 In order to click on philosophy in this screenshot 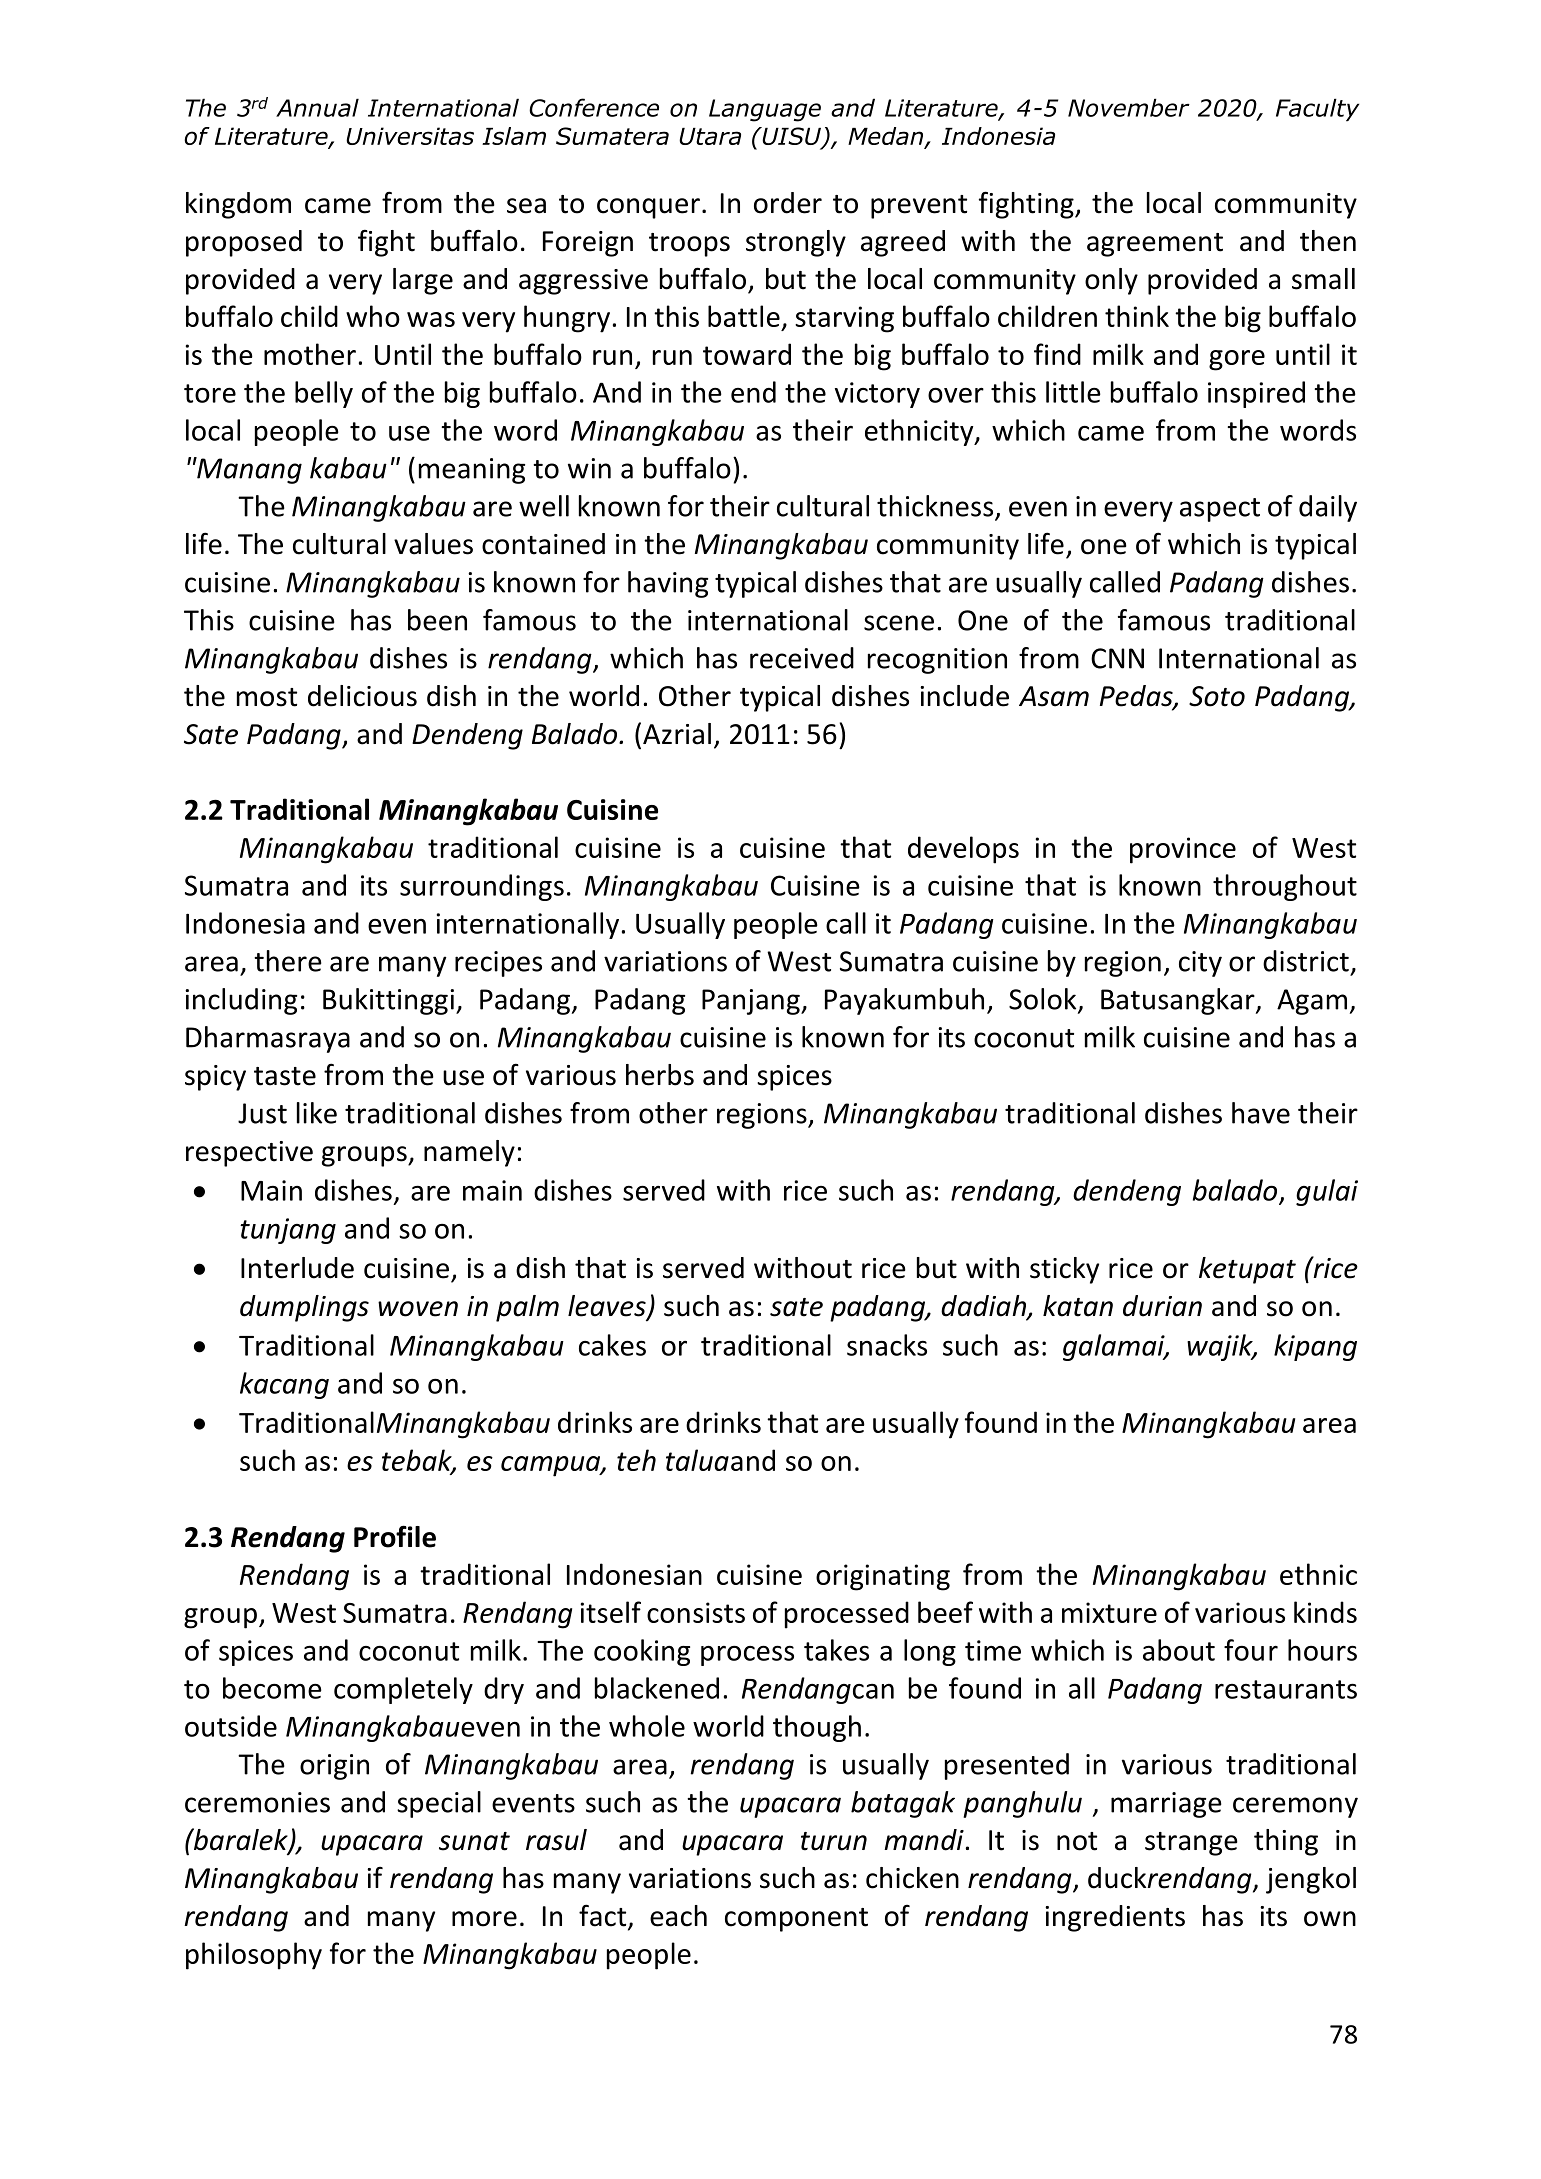, I will do `click(254, 1956)`.
